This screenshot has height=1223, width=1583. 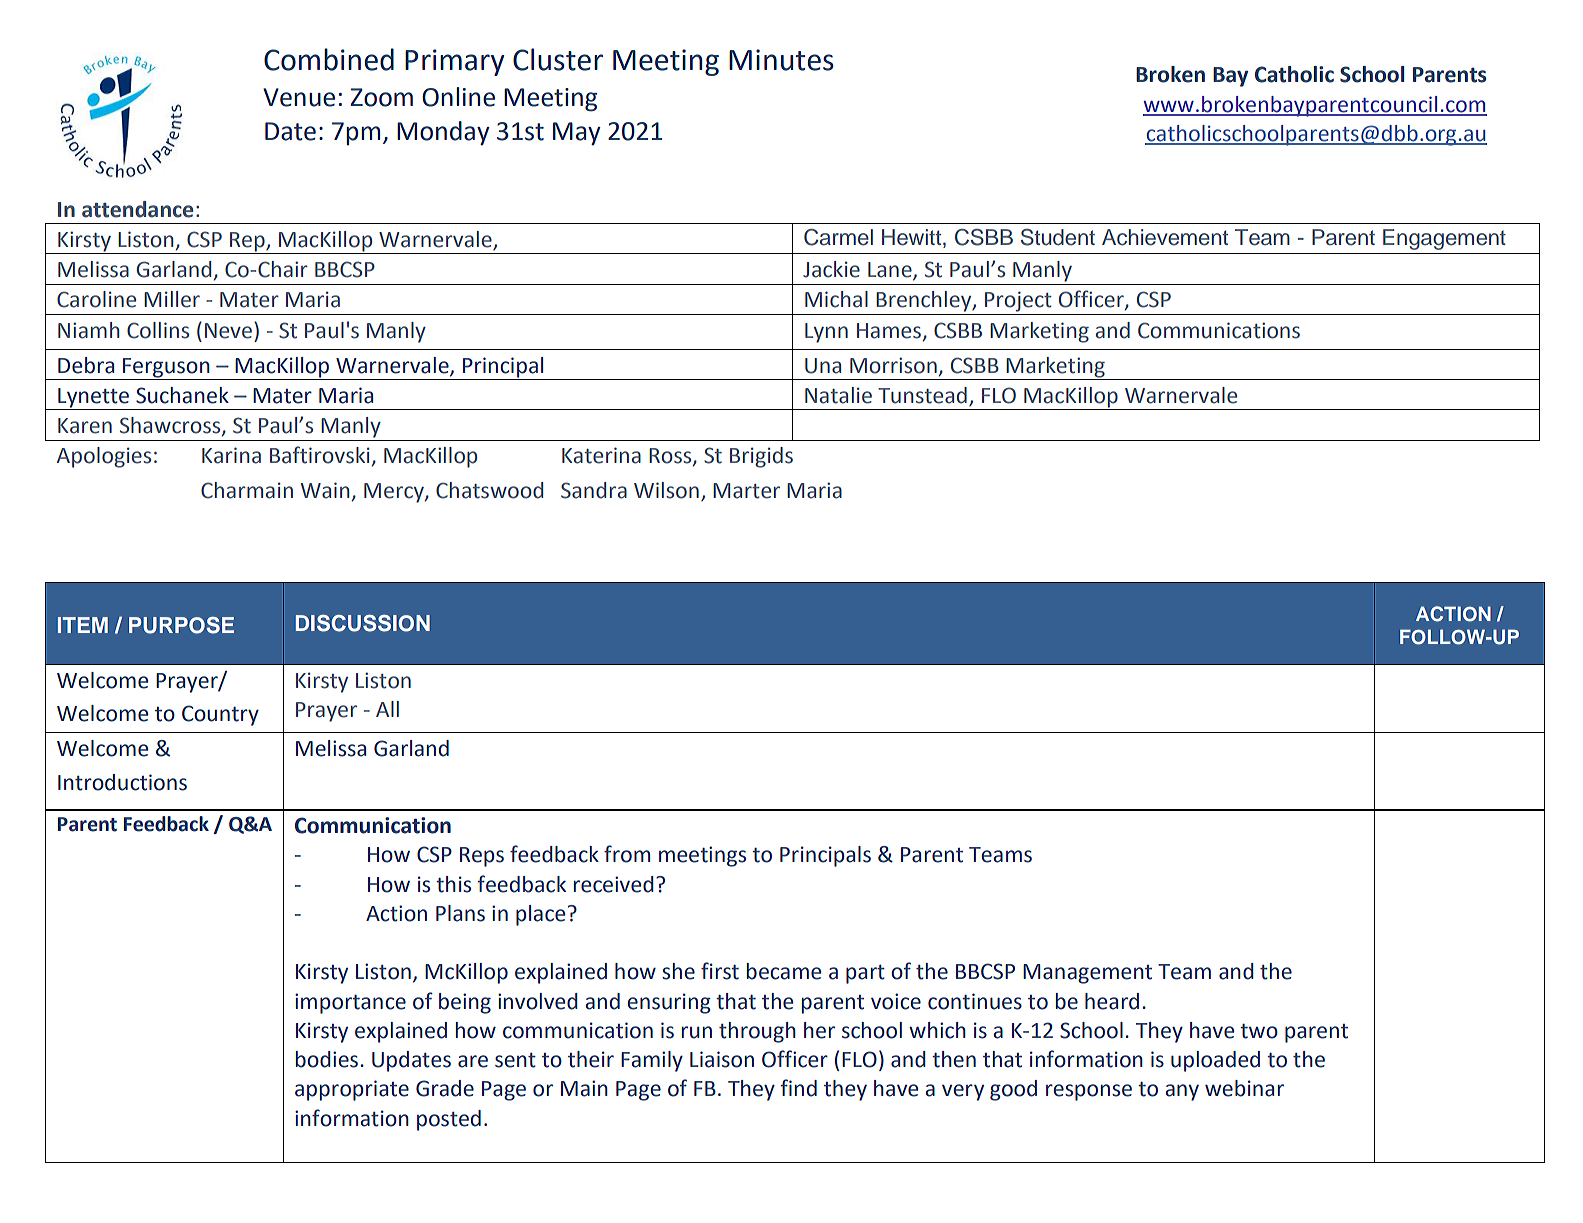 I want to click on Minutes, so click(x=781, y=60).
